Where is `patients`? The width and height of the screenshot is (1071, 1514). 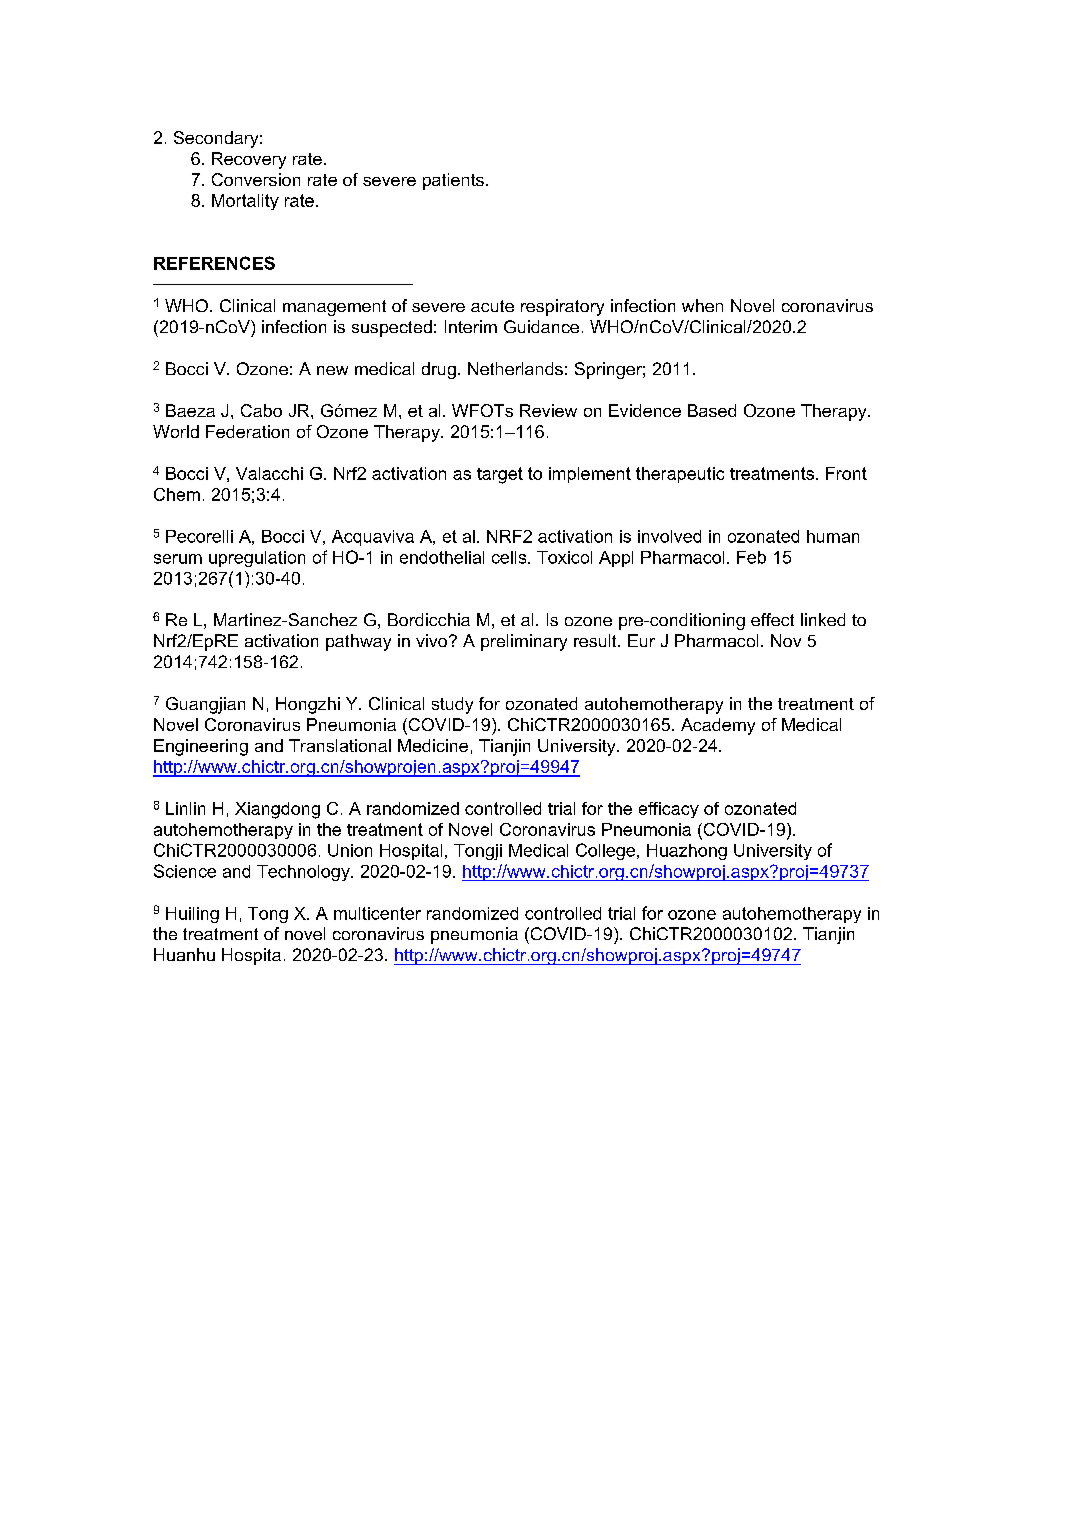
patients is located at coordinates (453, 181).
